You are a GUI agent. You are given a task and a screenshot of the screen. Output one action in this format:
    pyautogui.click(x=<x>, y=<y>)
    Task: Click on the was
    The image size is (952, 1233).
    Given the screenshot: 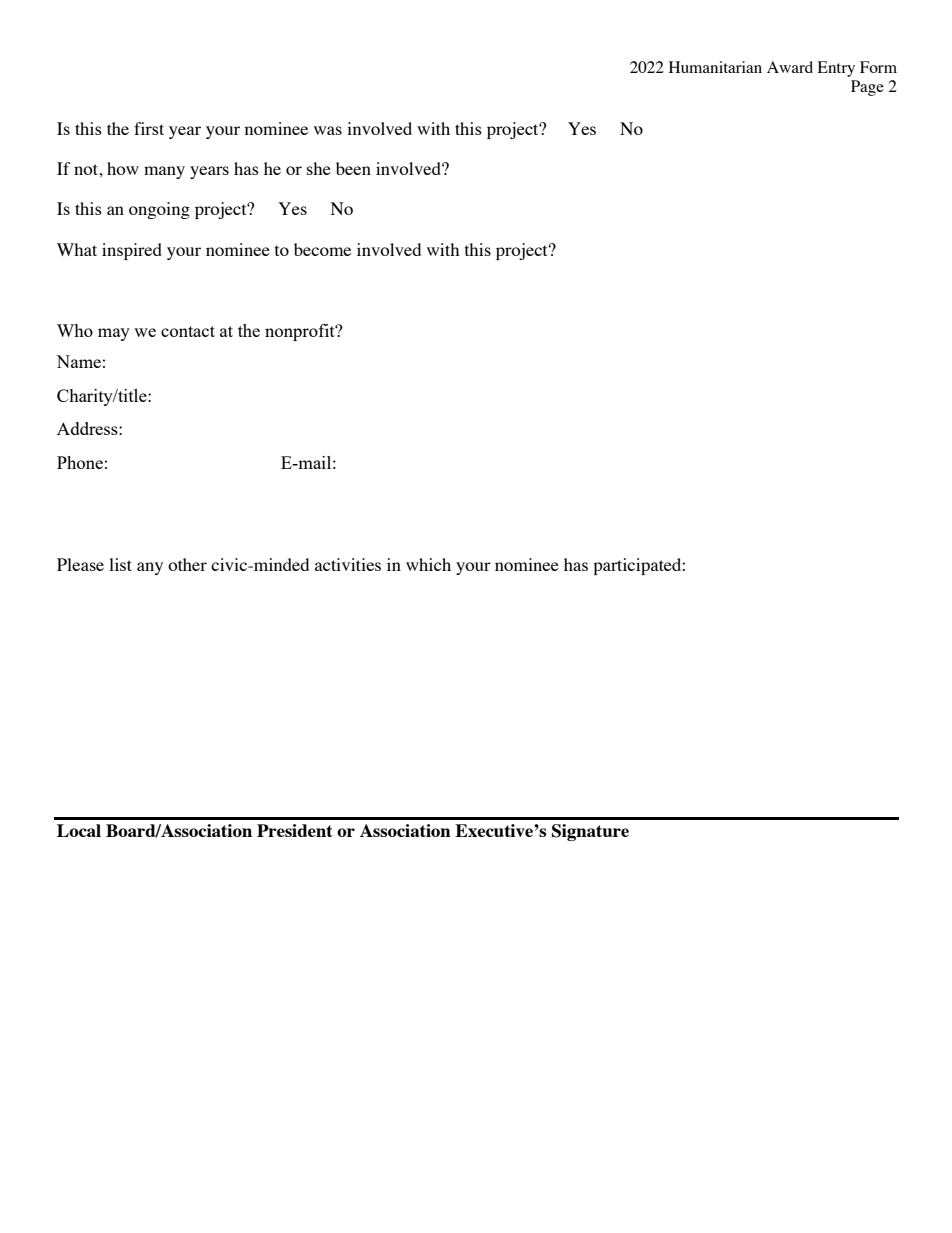 What is the action you would take?
    pyautogui.click(x=328, y=130)
